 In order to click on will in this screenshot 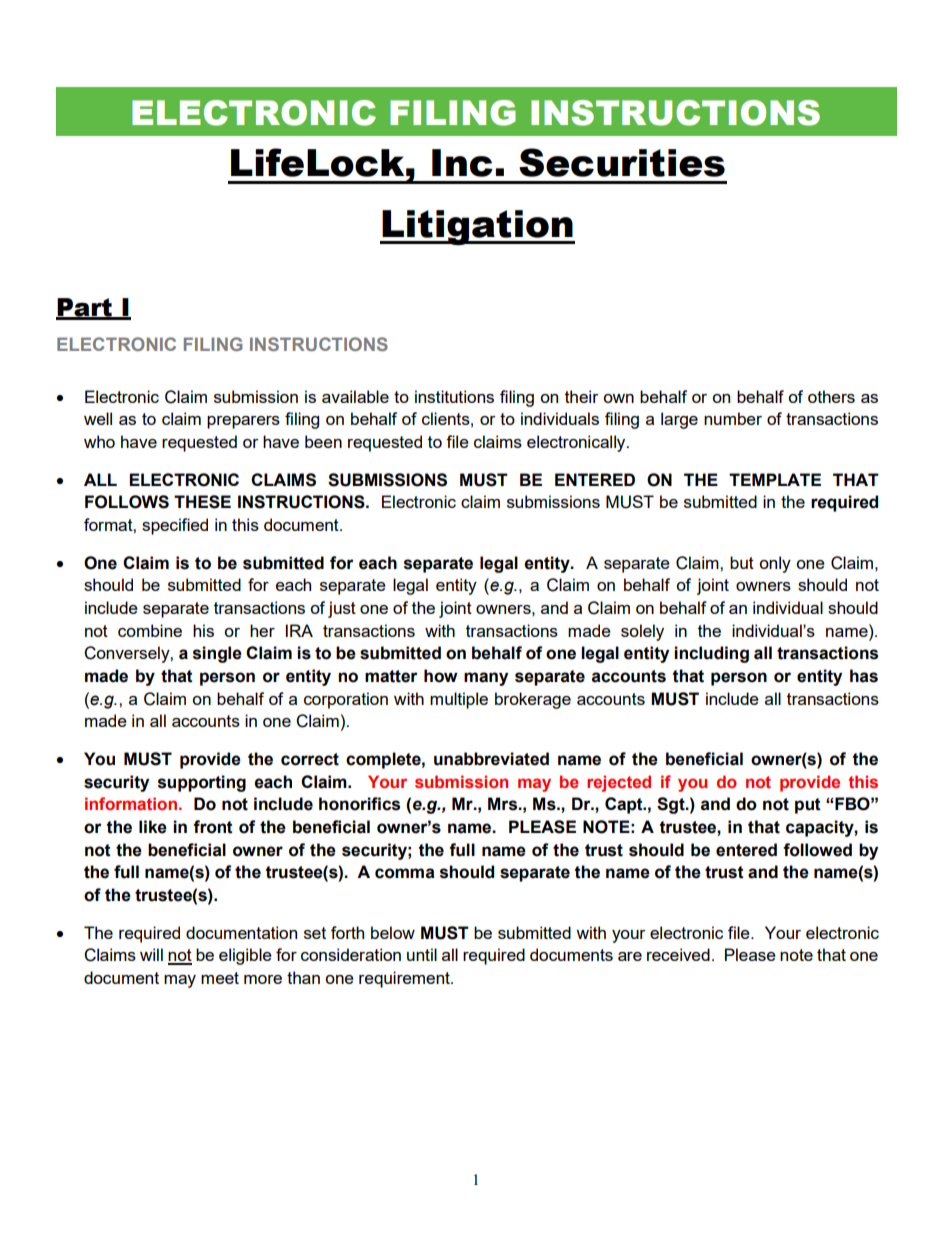, I will do `click(151, 954)`.
